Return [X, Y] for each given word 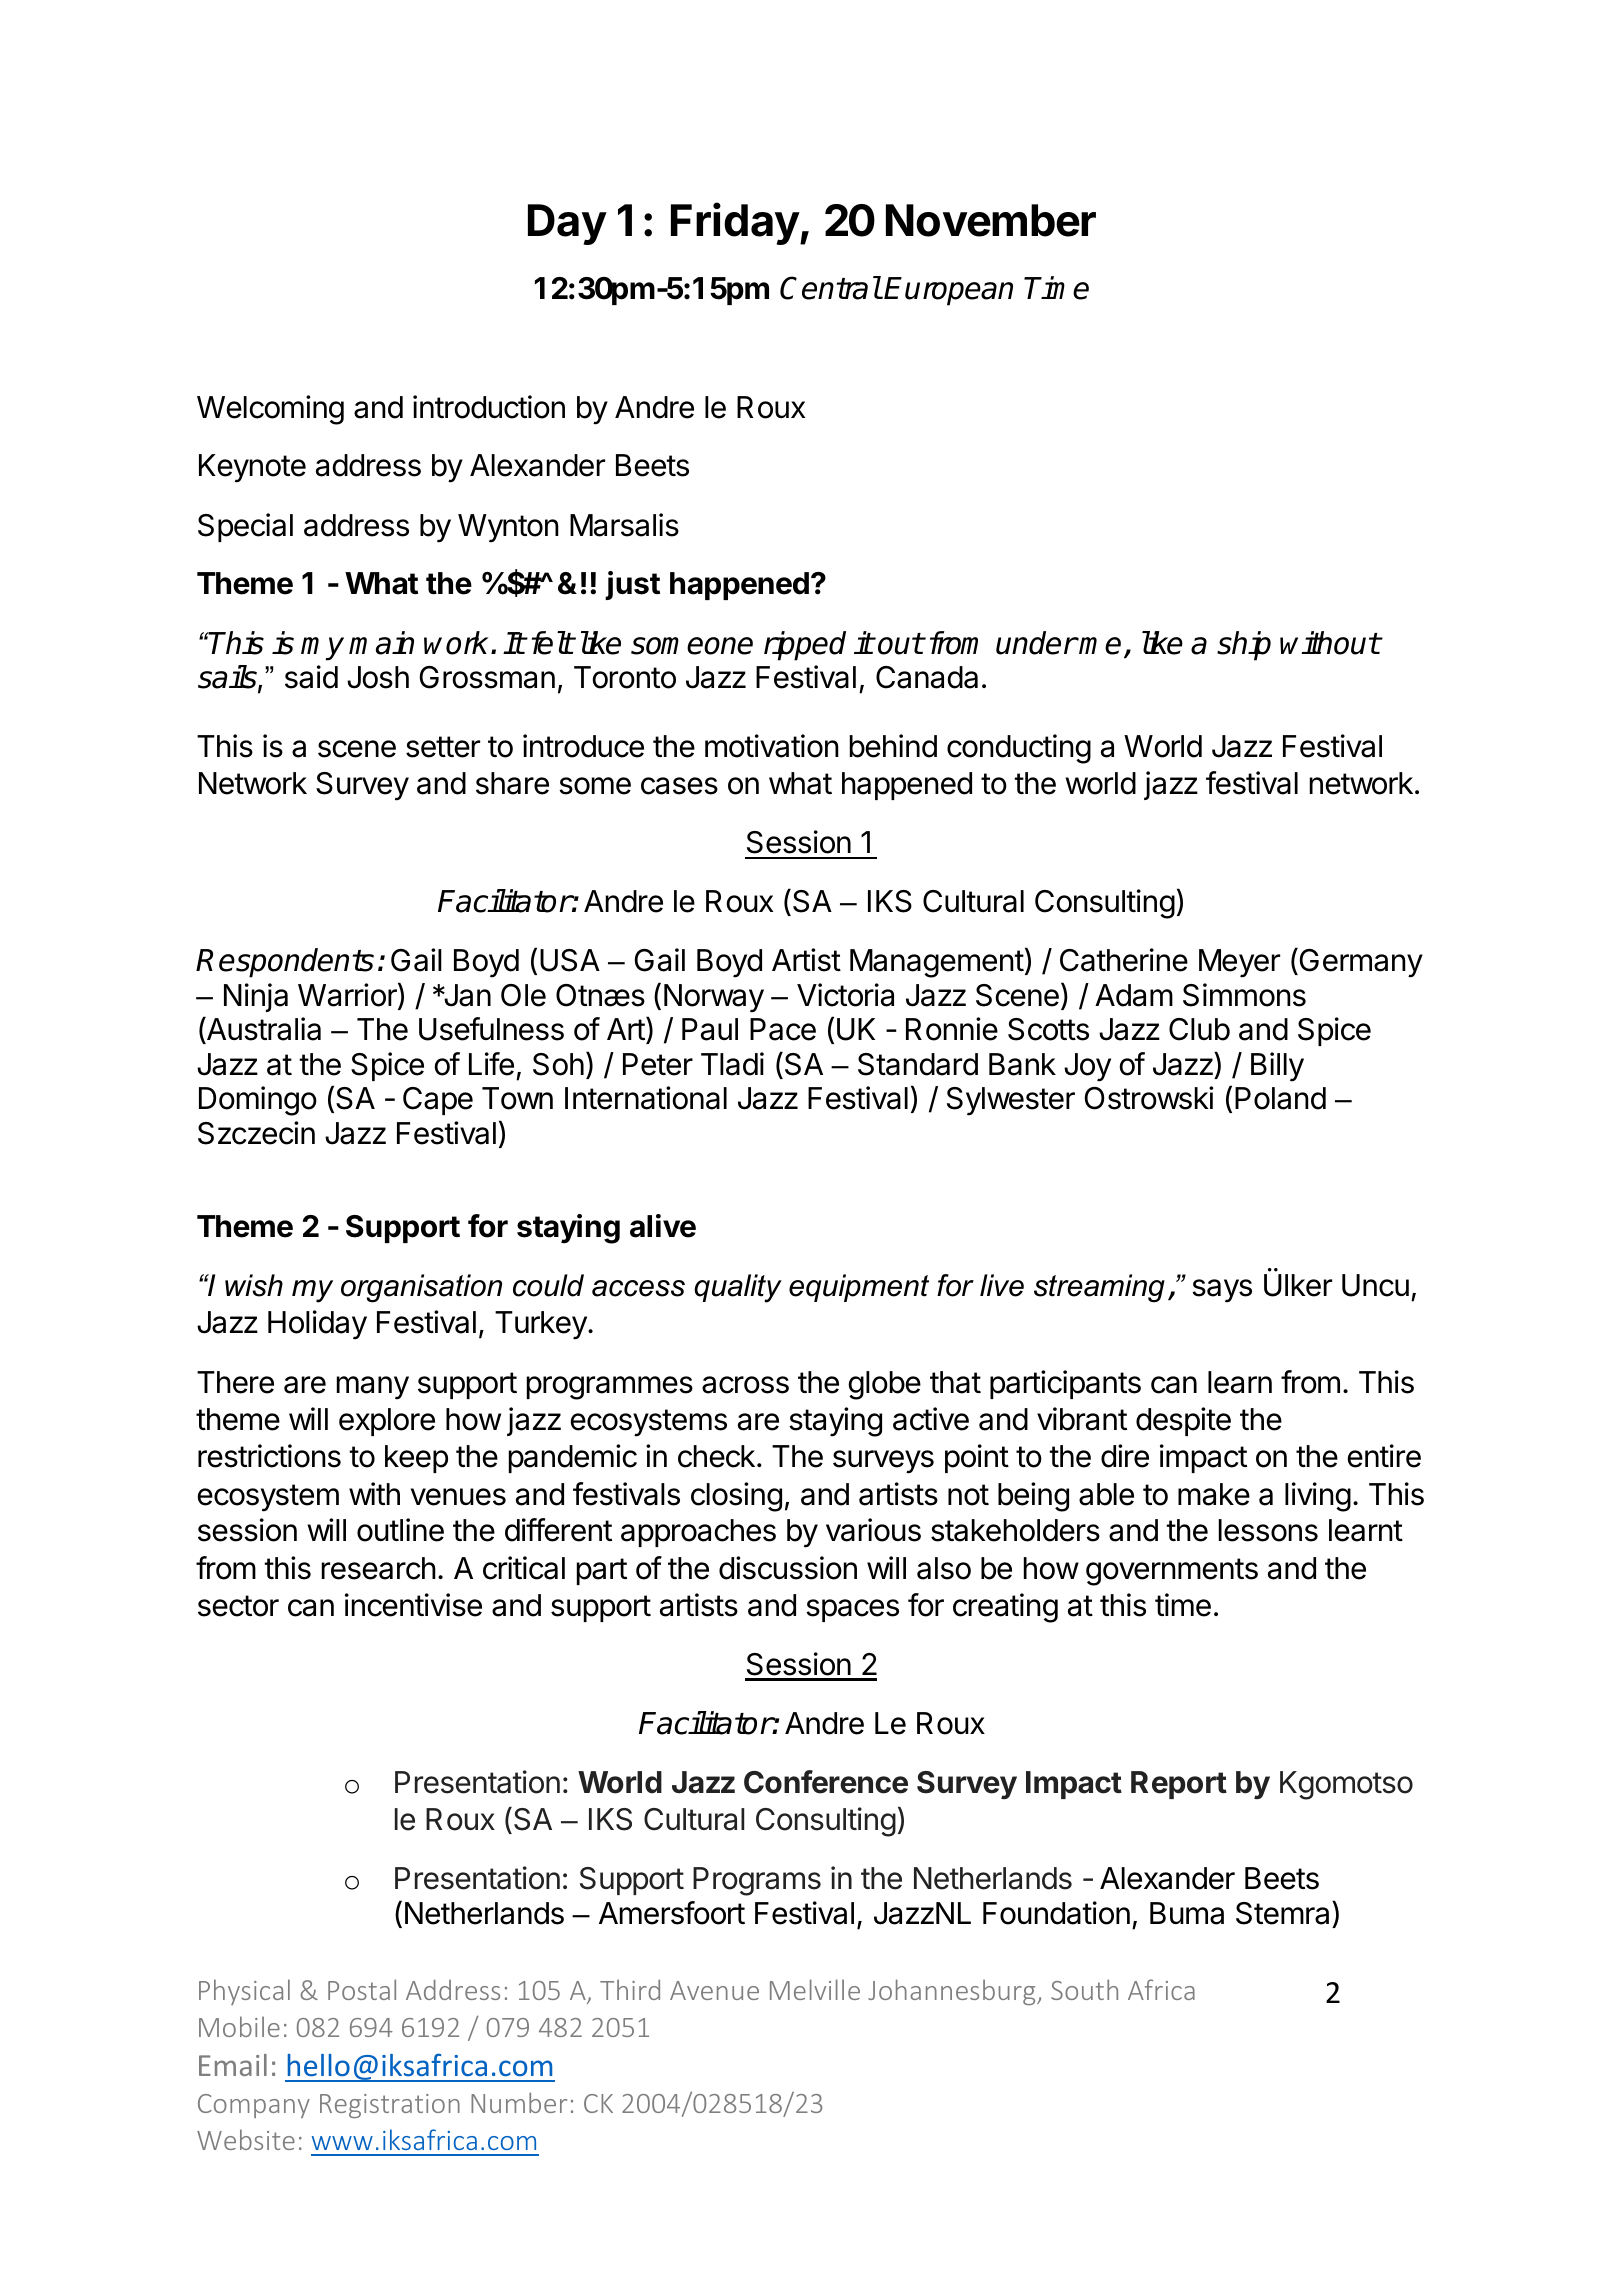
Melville [815, 1989]
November [991, 220]
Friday [736, 224]
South [1084, 1989]
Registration [390, 2106]
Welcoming [270, 410]
